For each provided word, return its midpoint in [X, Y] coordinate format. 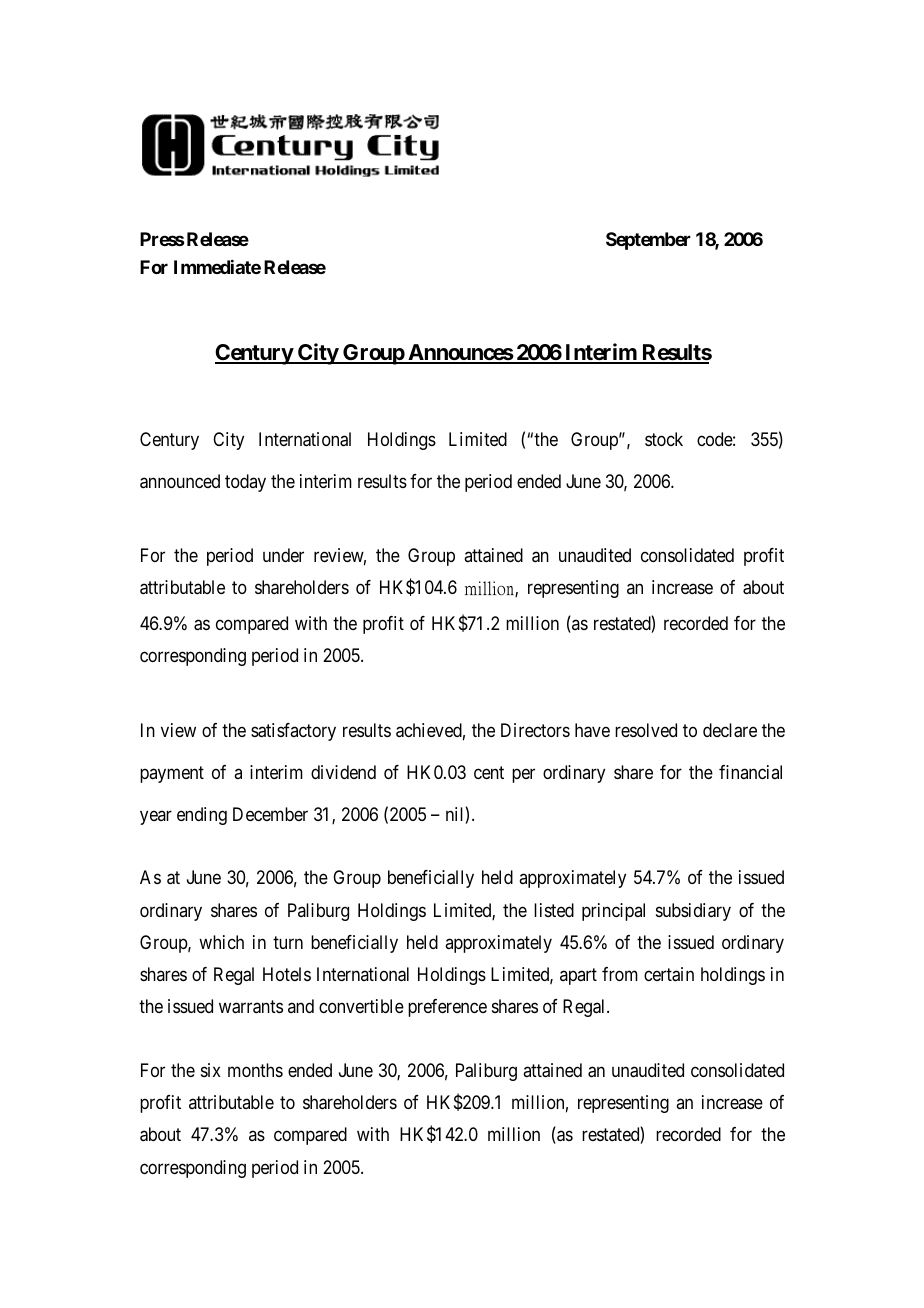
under [283, 555]
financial [750, 772]
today [245, 483]
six [211, 1070]
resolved [646, 730]
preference [447, 1008]
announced [180, 481]
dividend [343, 772]
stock [664, 439]
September [648, 241]
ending [202, 816]
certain [669, 974]
